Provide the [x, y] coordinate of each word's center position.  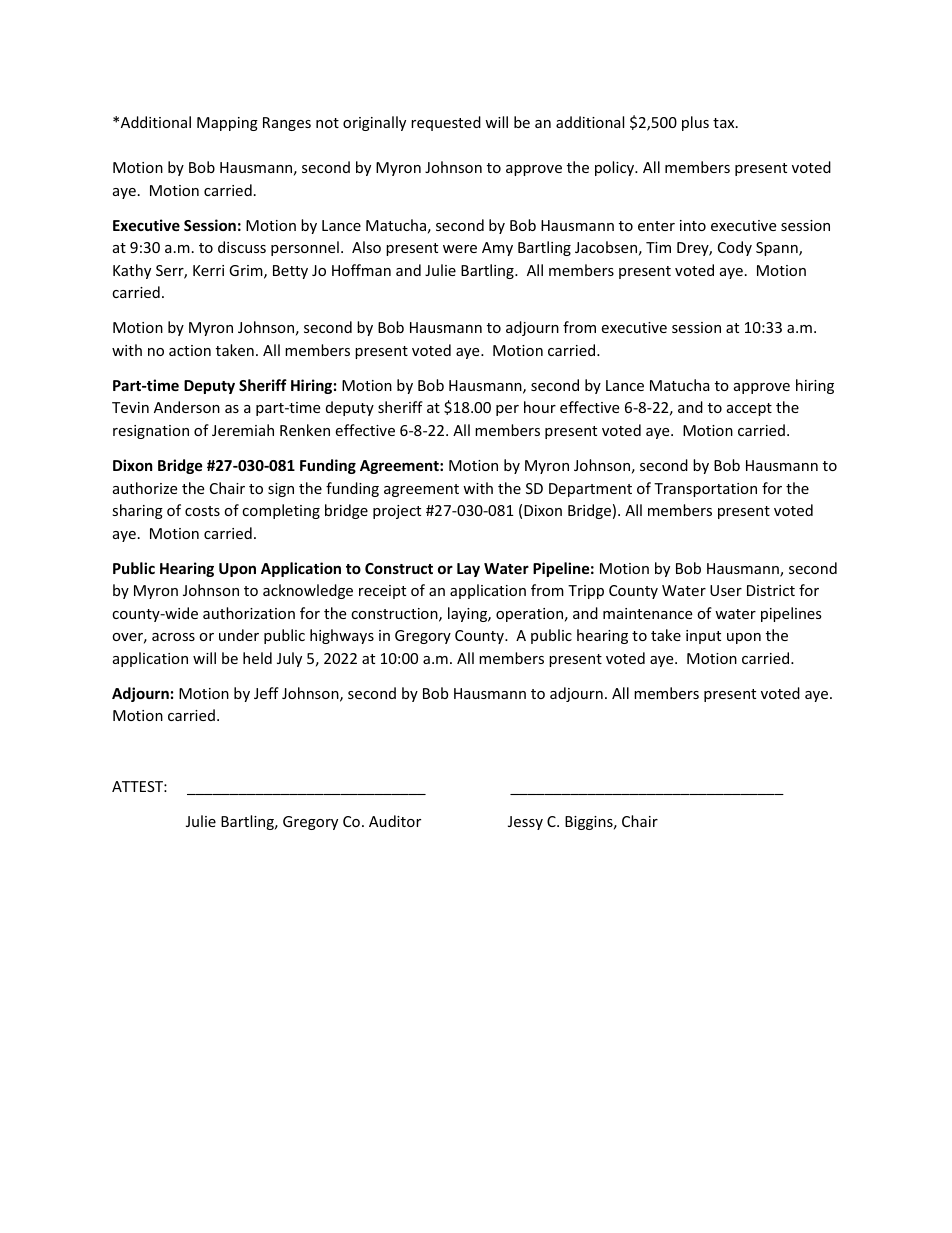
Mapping [227, 124]
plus [695, 123]
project [397, 512]
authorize [145, 488]
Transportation [705, 490]
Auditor [395, 821]
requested [446, 123]
